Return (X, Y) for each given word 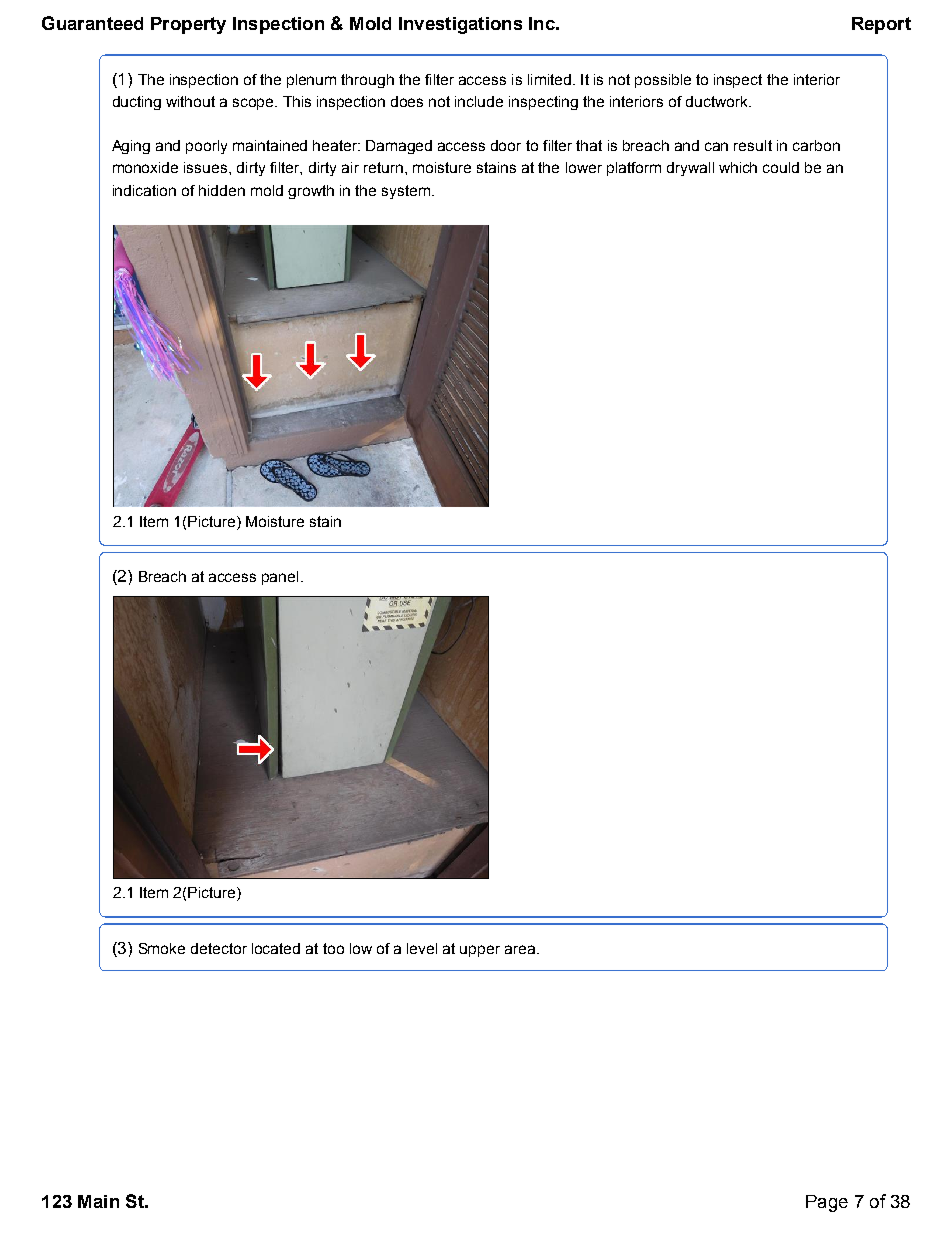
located (276, 948)
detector (219, 948)
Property (188, 25)
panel (280, 578)
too (333, 948)
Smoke (162, 948)
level (422, 948)
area (520, 949)
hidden (222, 190)
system (406, 192)
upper (480, 951)
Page (827, 1203)
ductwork (718, 101)
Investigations (460, 25)
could (781, 167)
